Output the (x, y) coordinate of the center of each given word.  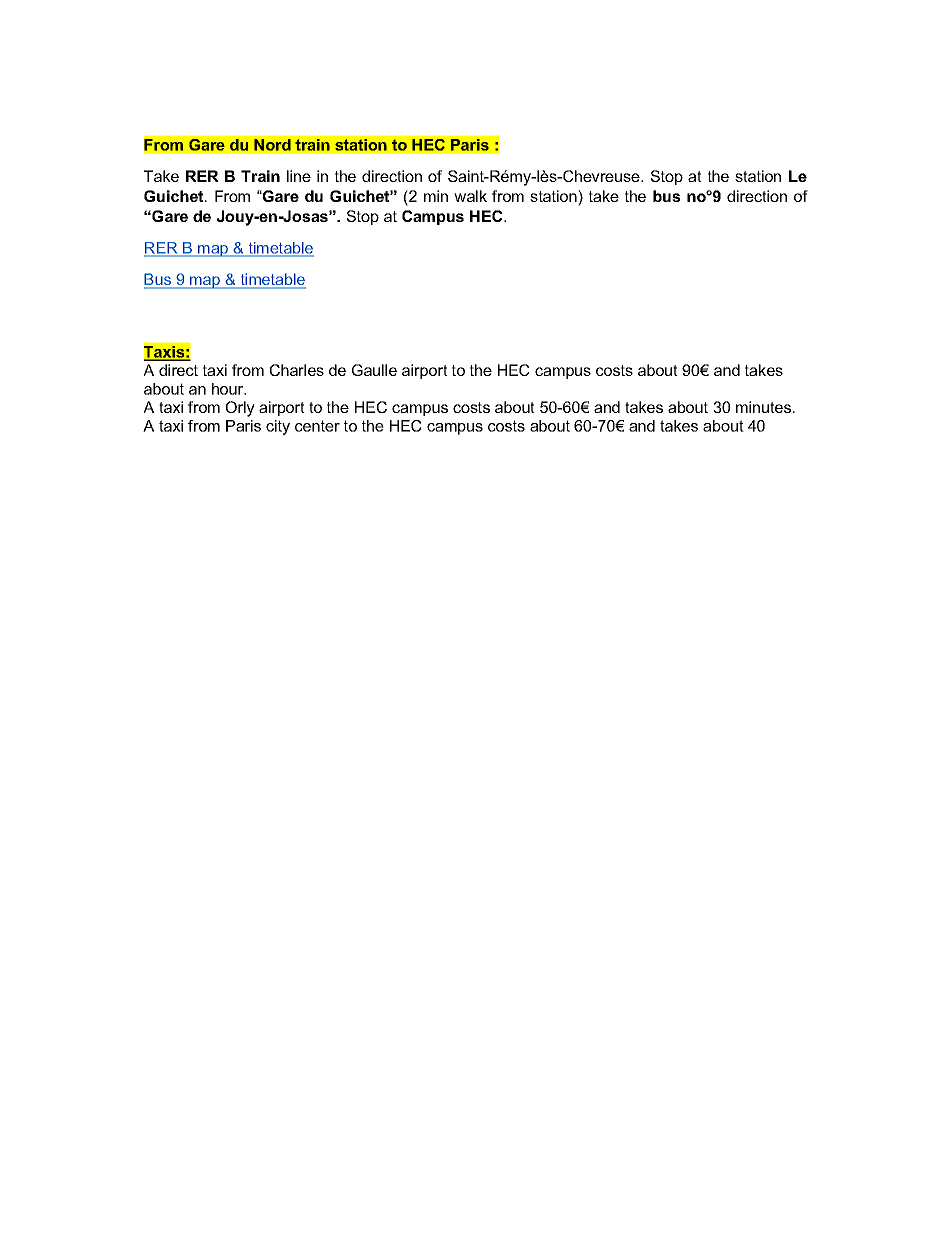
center (317, 426)
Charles (297, 370)
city (278, 427)
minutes (763, 407)
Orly (240, 409)
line (299, 176)
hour (229, 389)
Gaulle (374, 370)
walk (470, 196)
